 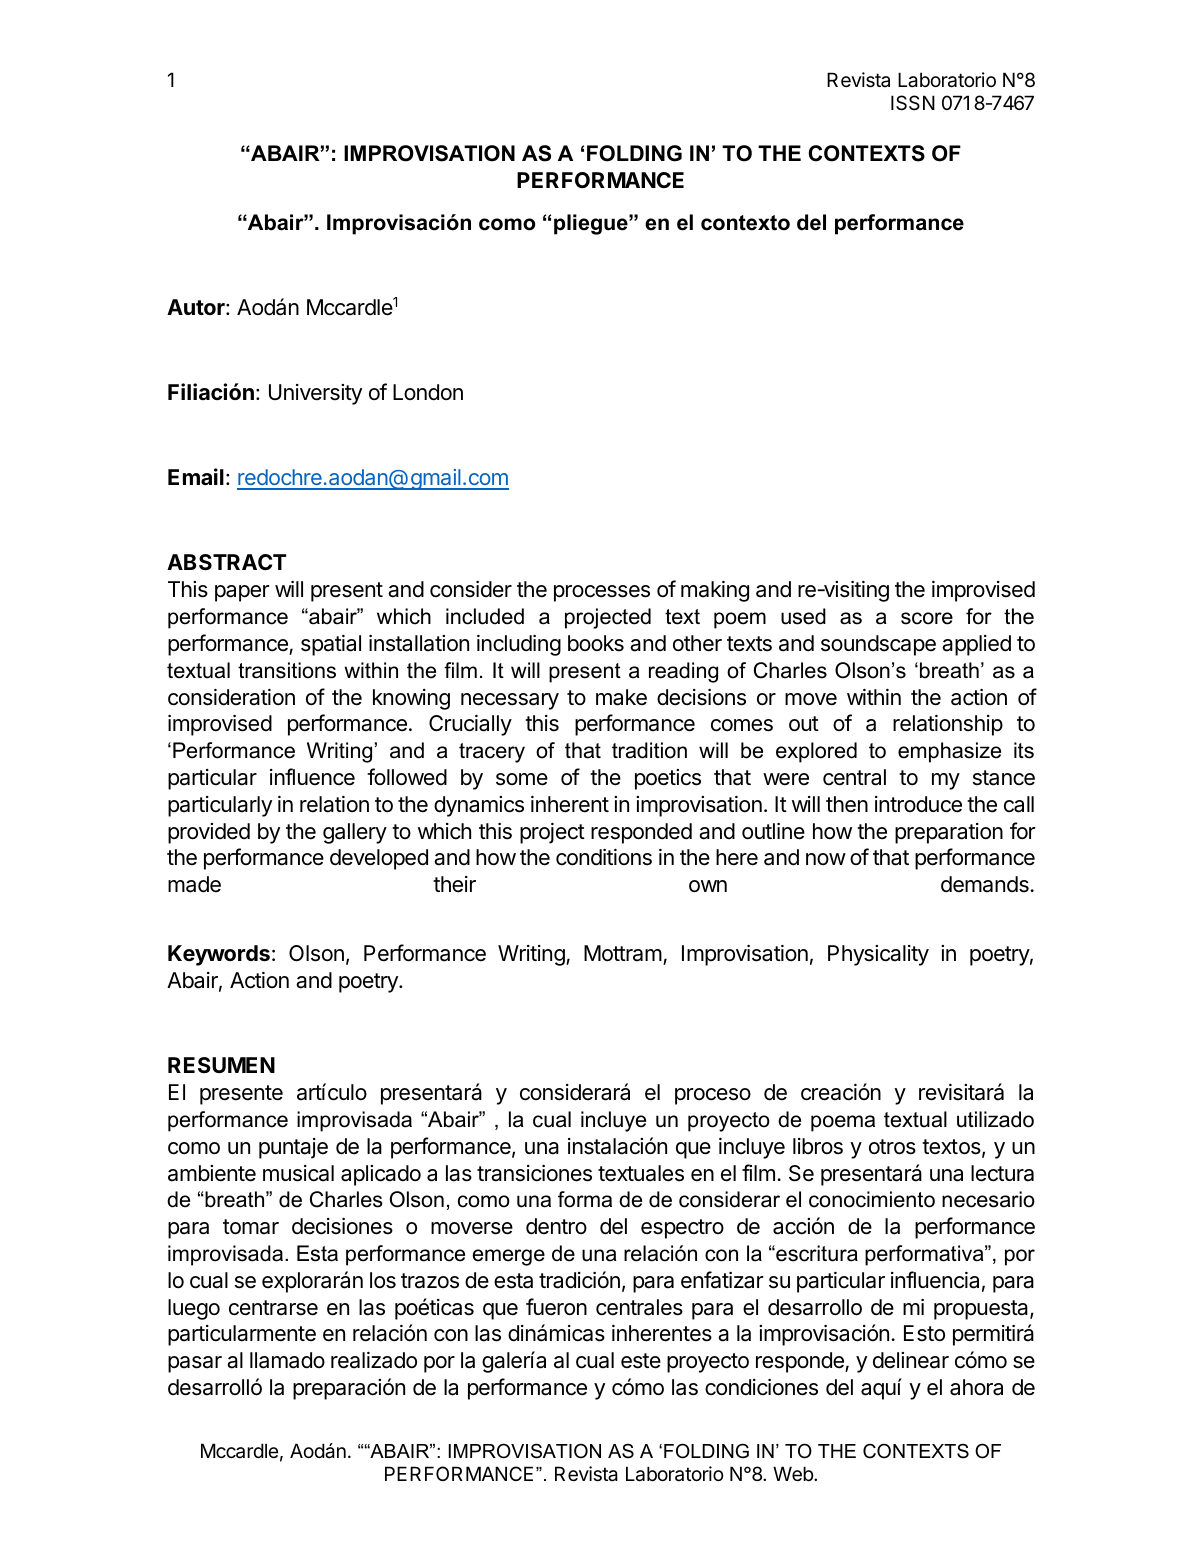 I want to click on paper, so click(x=242, y=593).
